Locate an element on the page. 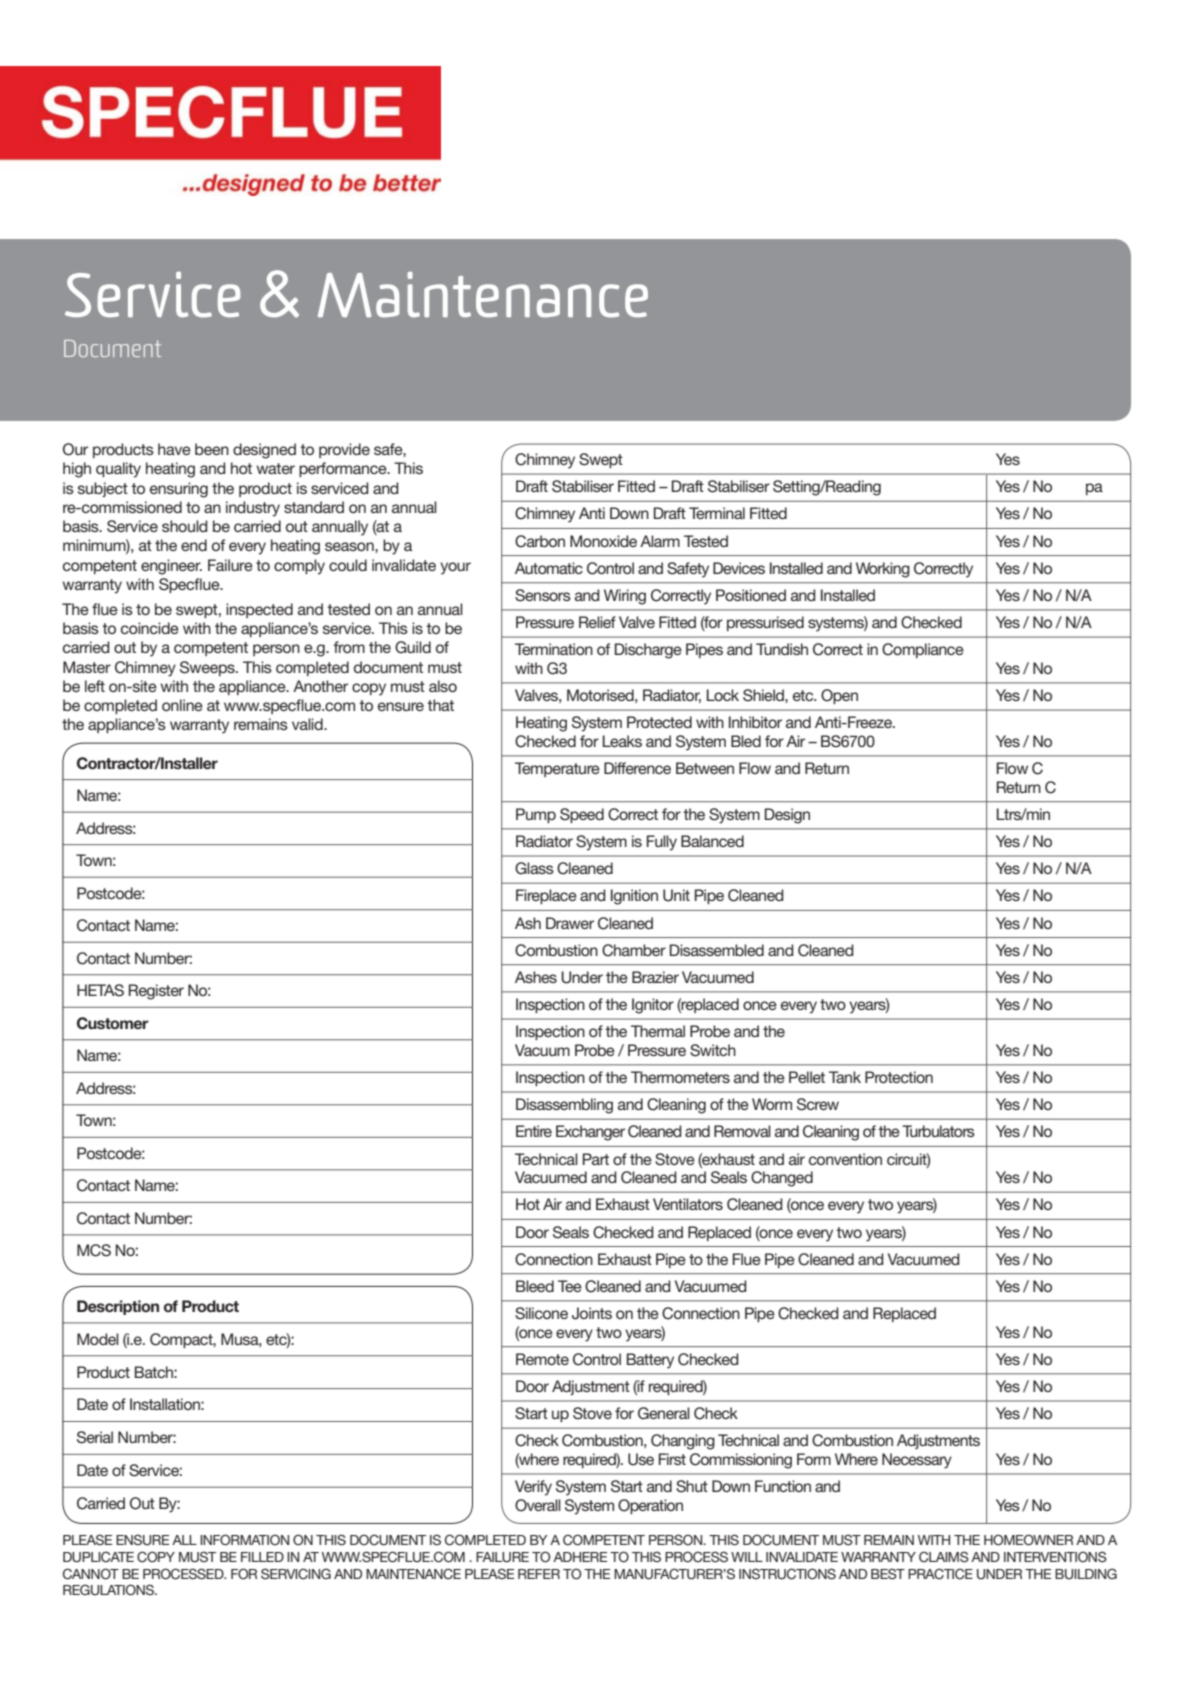 Image resolution: width=1194 pixels, height=1689 pixels. ensuring is located at coordinates (179, 490).
